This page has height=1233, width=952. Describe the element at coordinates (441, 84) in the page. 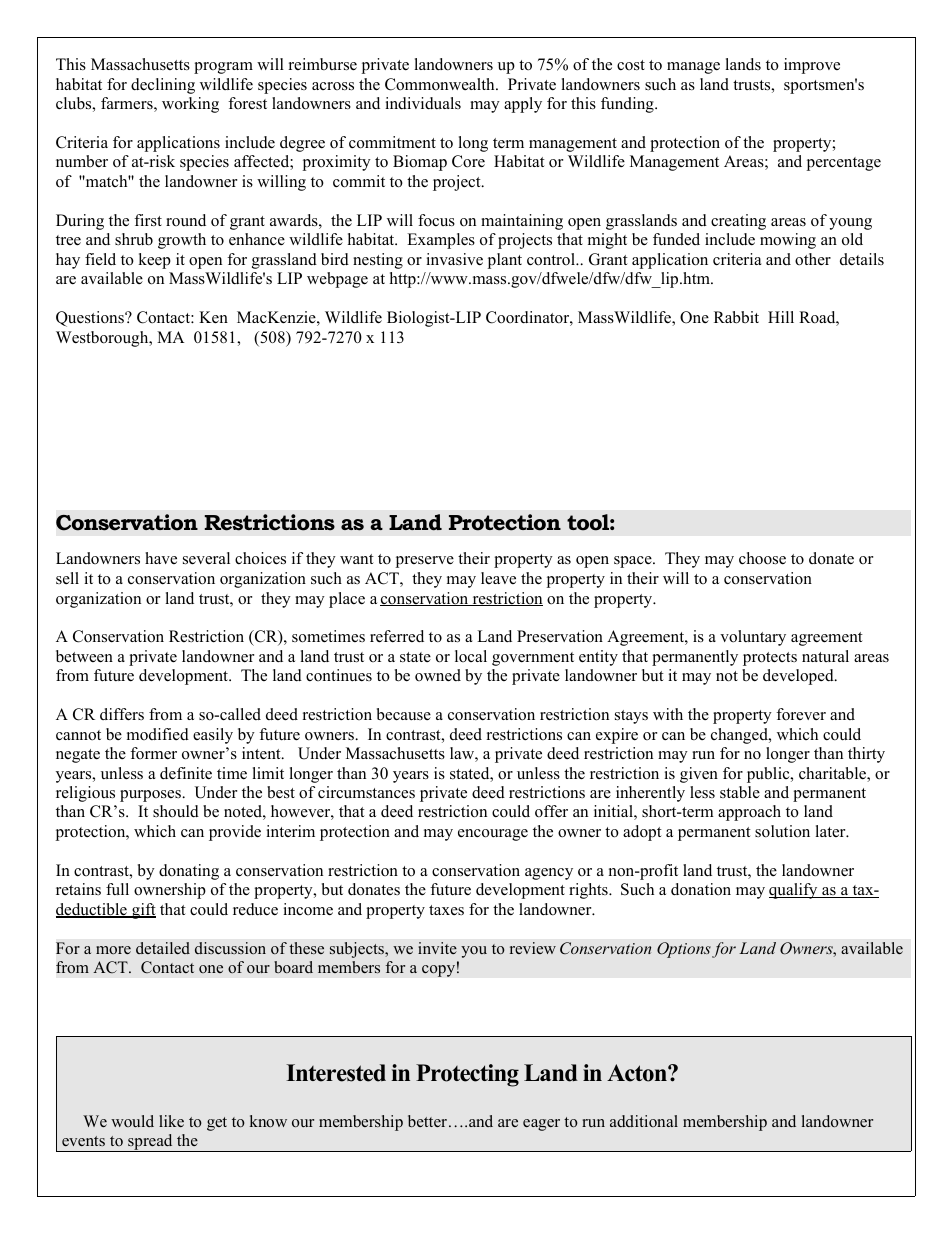

I see `Commonwealth` at that location.
